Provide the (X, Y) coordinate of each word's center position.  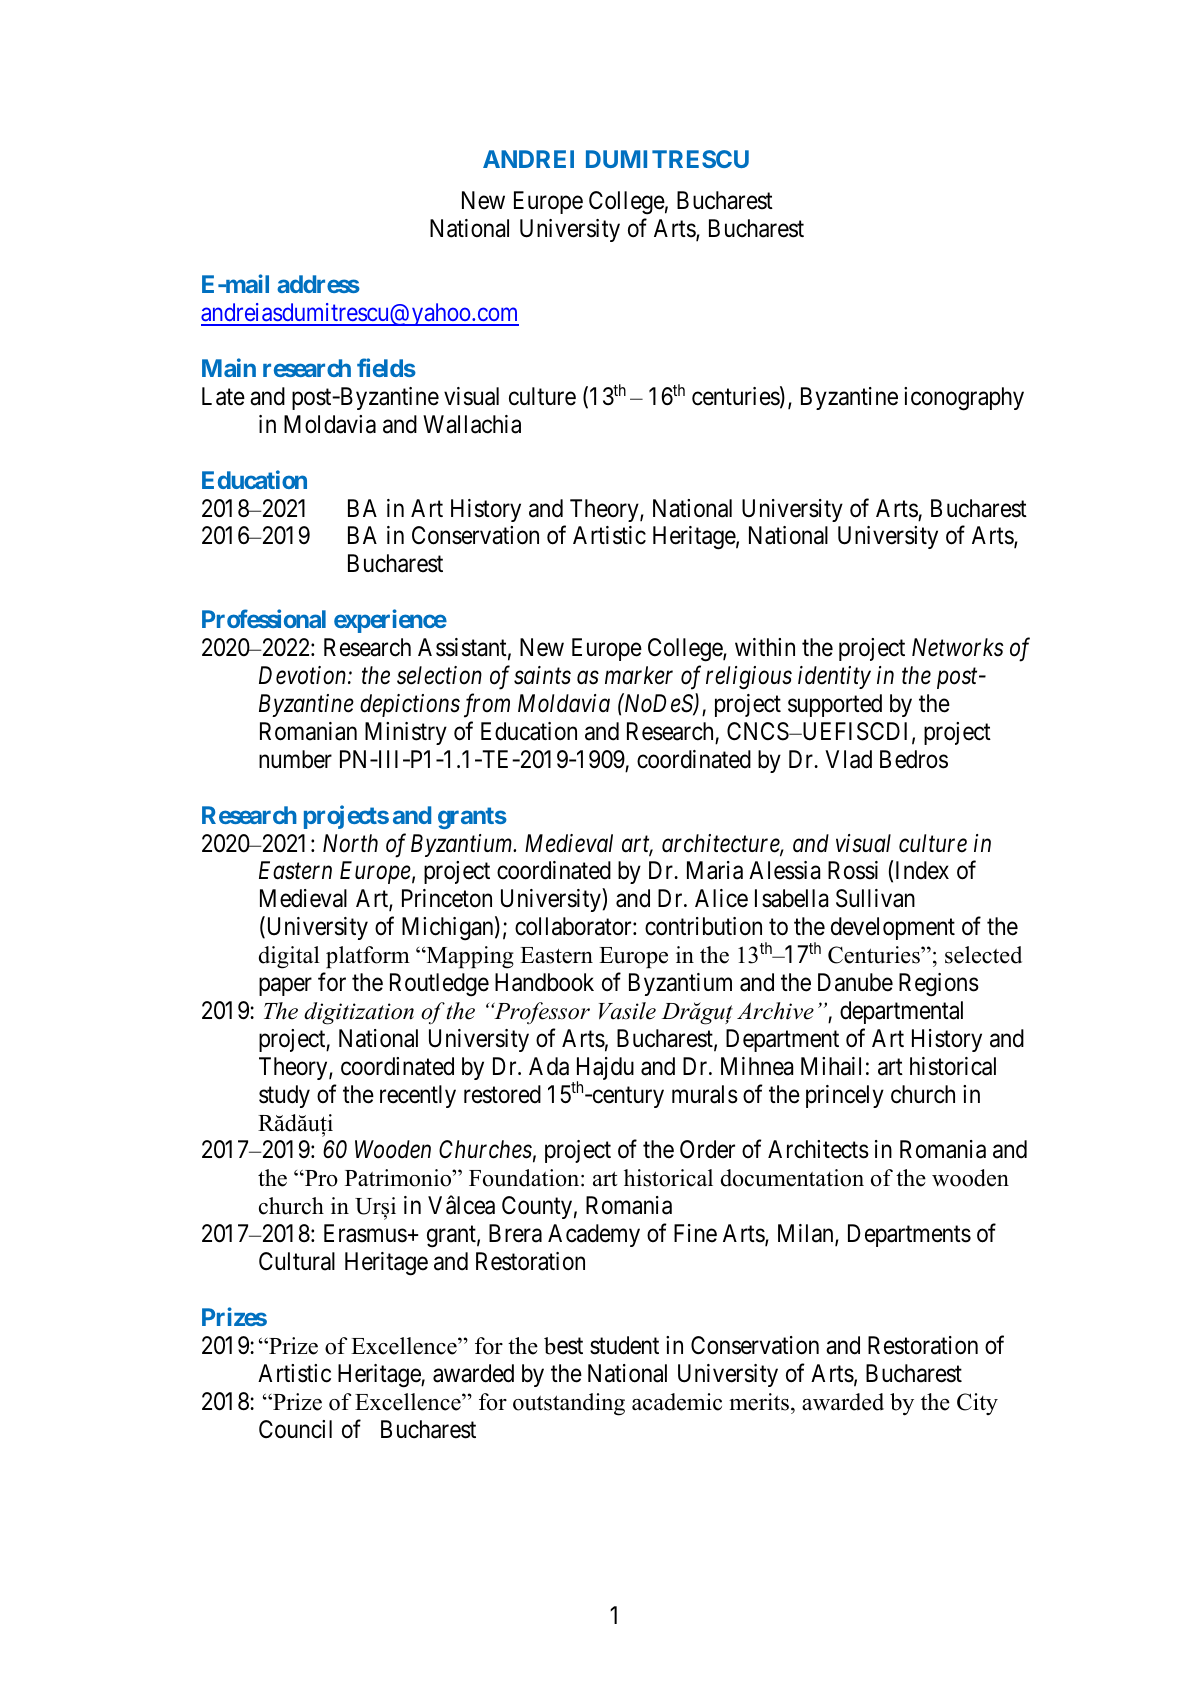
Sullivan (875, 898)
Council (295, 1429)
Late (223, 396)
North (350, 843)
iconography (964, 399)
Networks (958, 647)
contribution (703, 926)
